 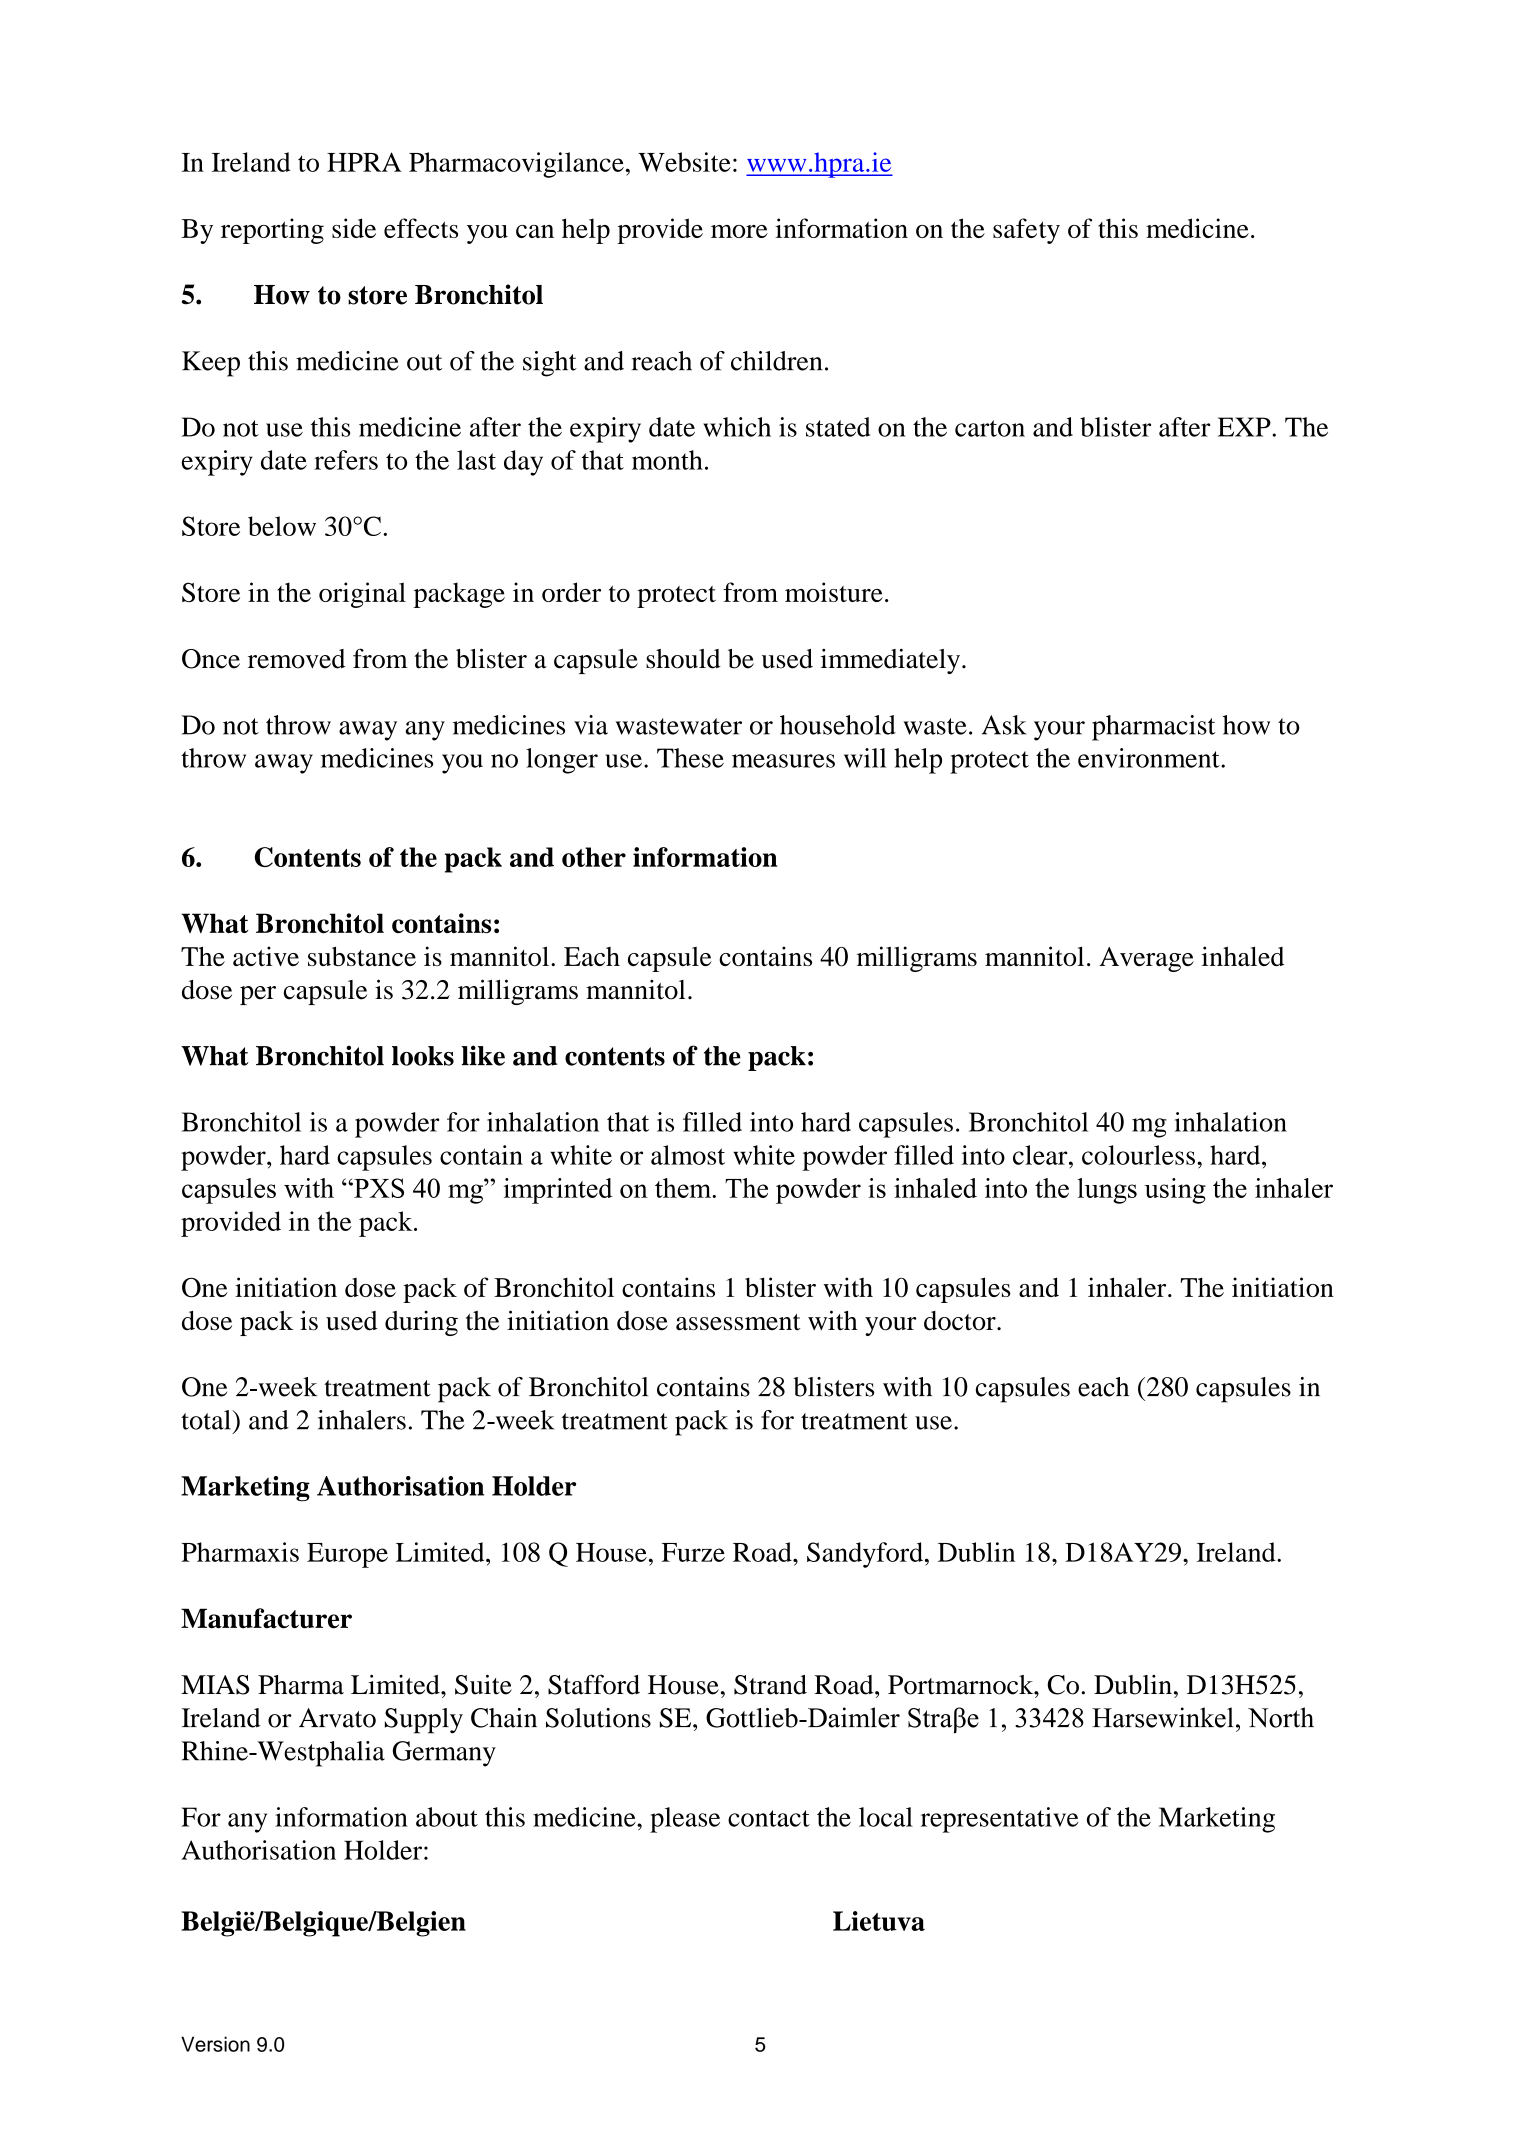 I want to click on should, so click(x=683, y=659).
